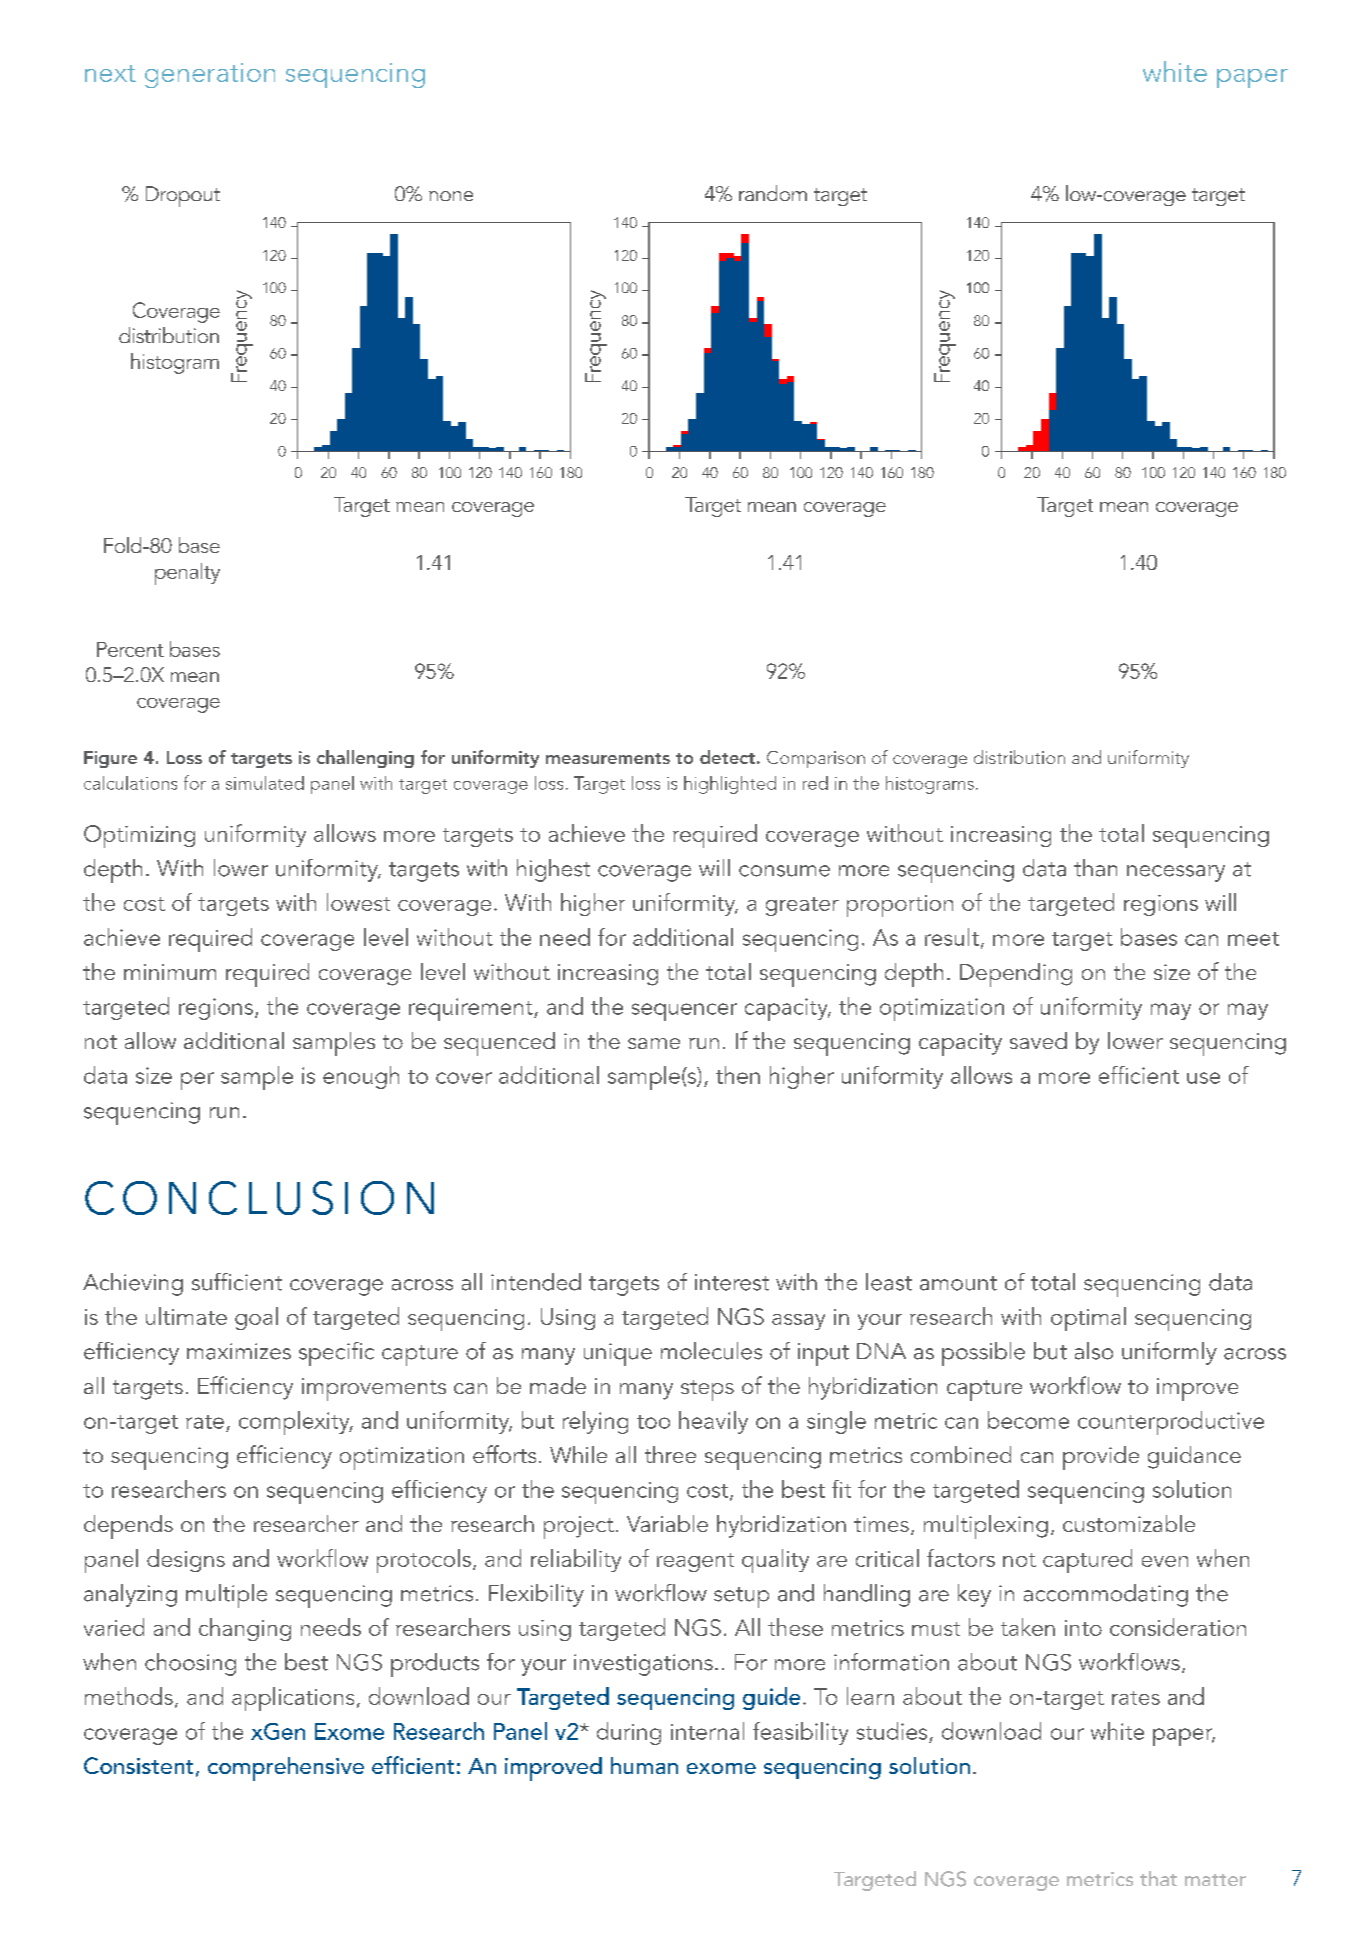 This document has height=1939, width=1371. I want to click on none, so click(451, 196).
